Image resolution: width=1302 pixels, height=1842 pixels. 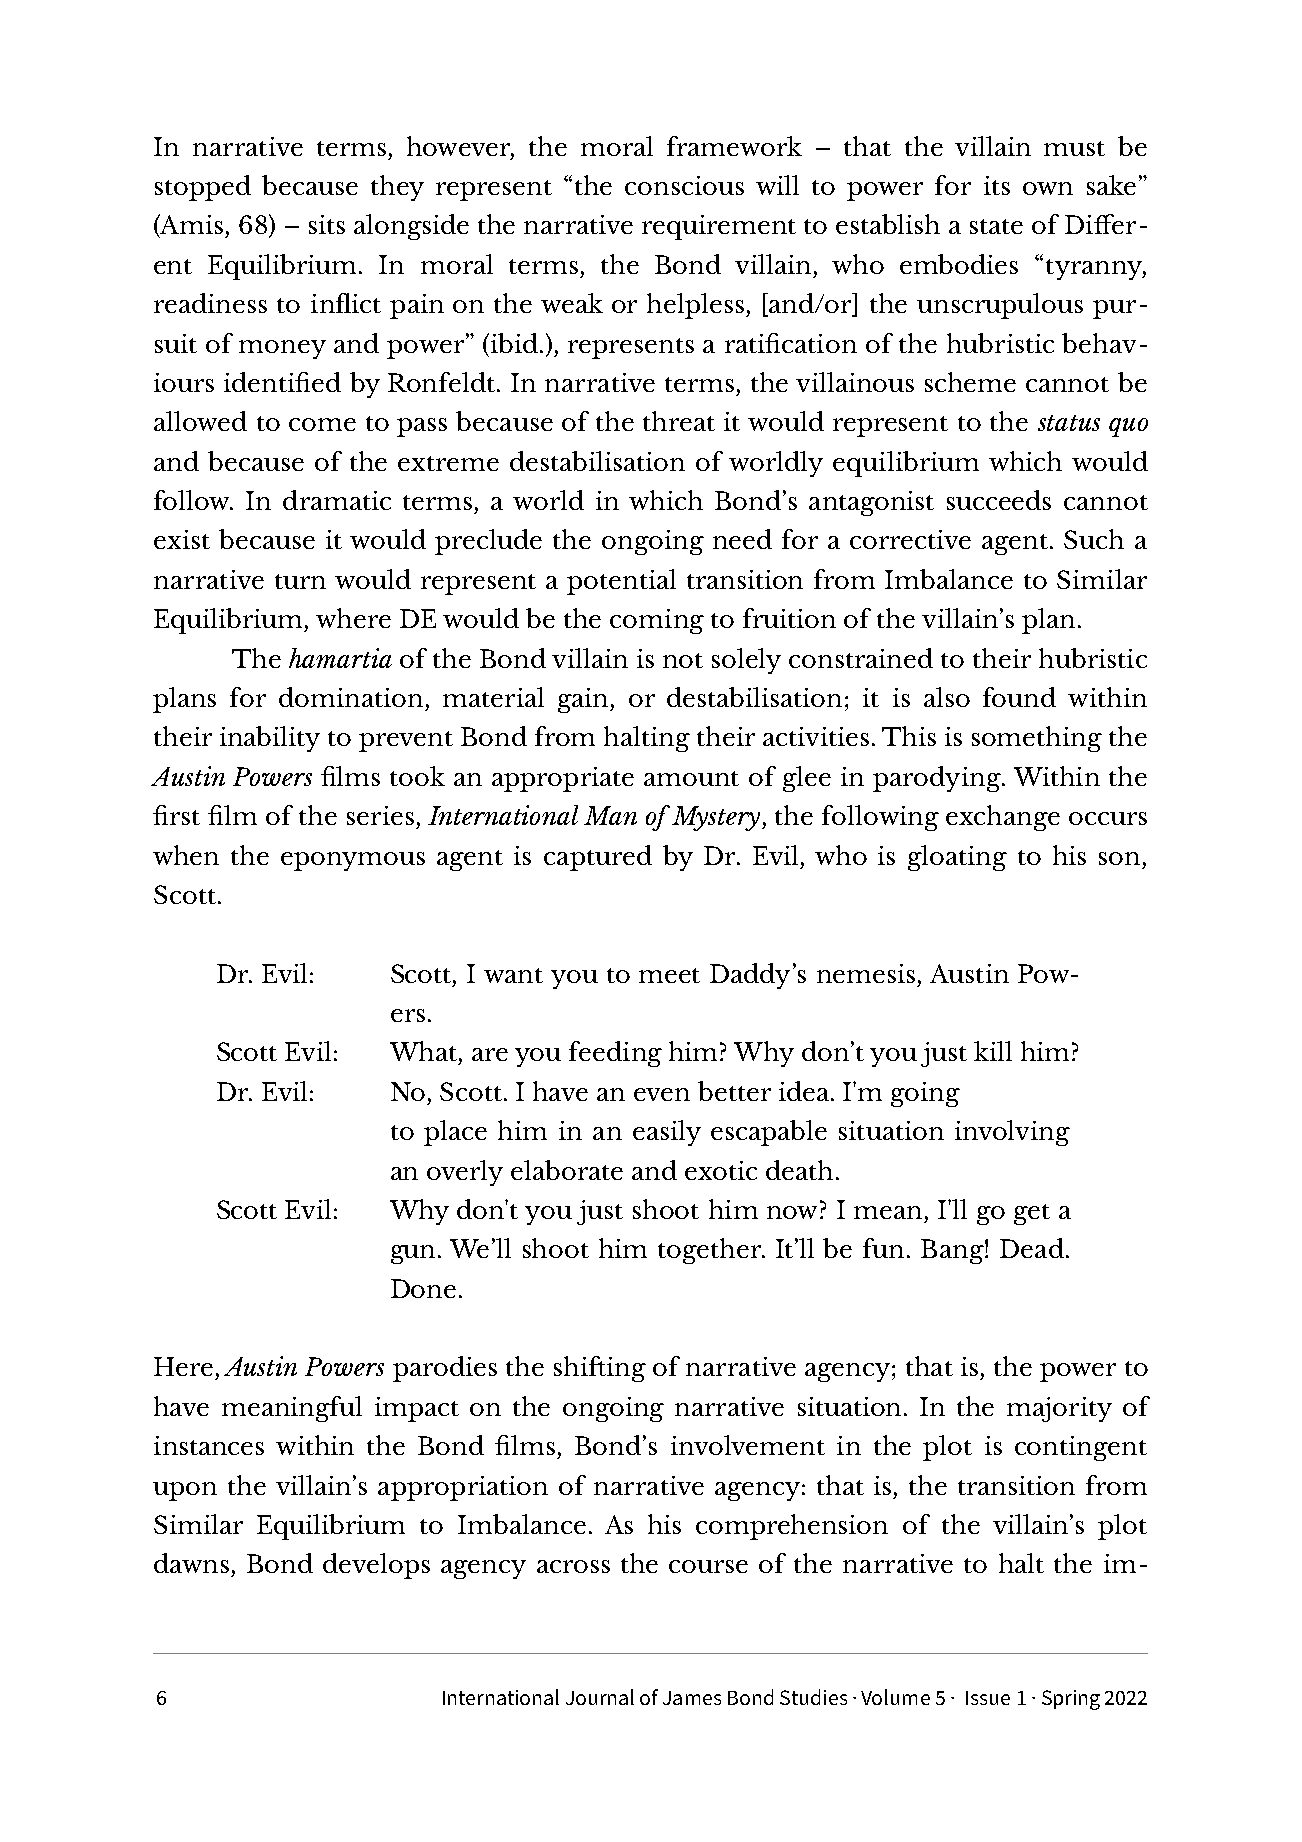 What do you see at coordinates (327, 224) in the screenshot?
I see `sits` at bounding box center [327, 224].
